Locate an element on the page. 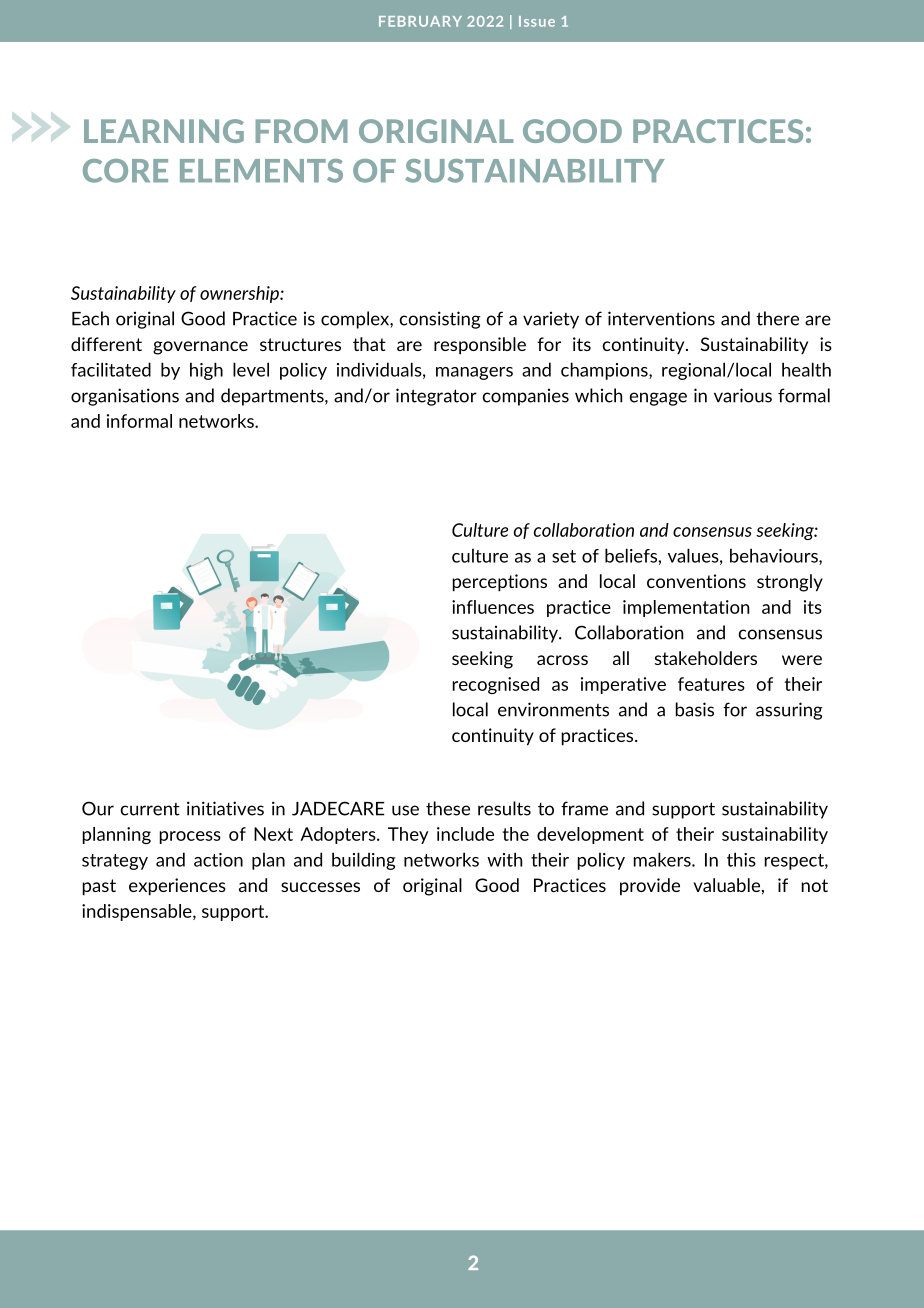 This image has height=1308, width=924. organisations is located at coordinates (125, 397).
